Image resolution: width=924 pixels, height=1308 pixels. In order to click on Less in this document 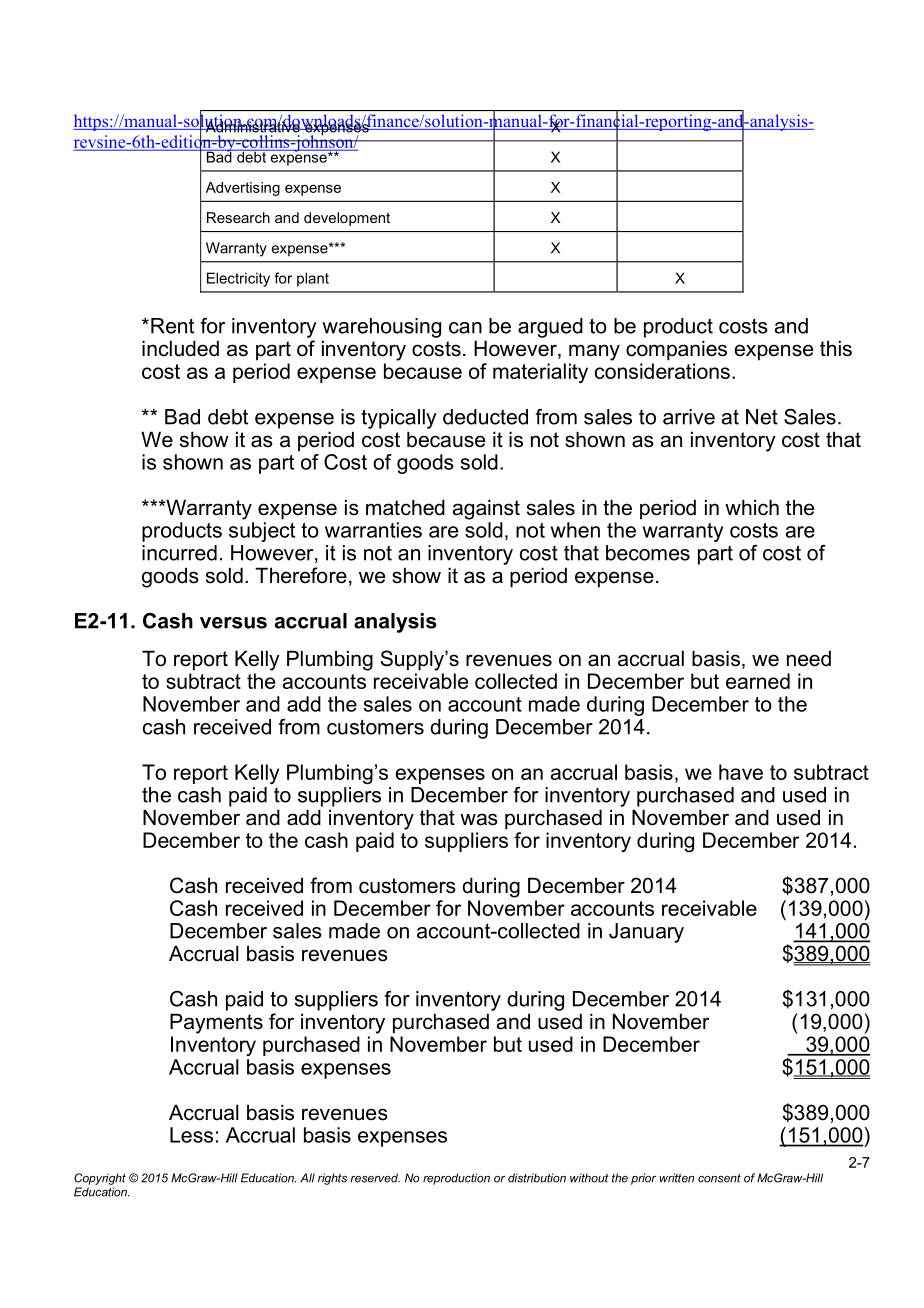, I will do `click(191, 1135)`.
